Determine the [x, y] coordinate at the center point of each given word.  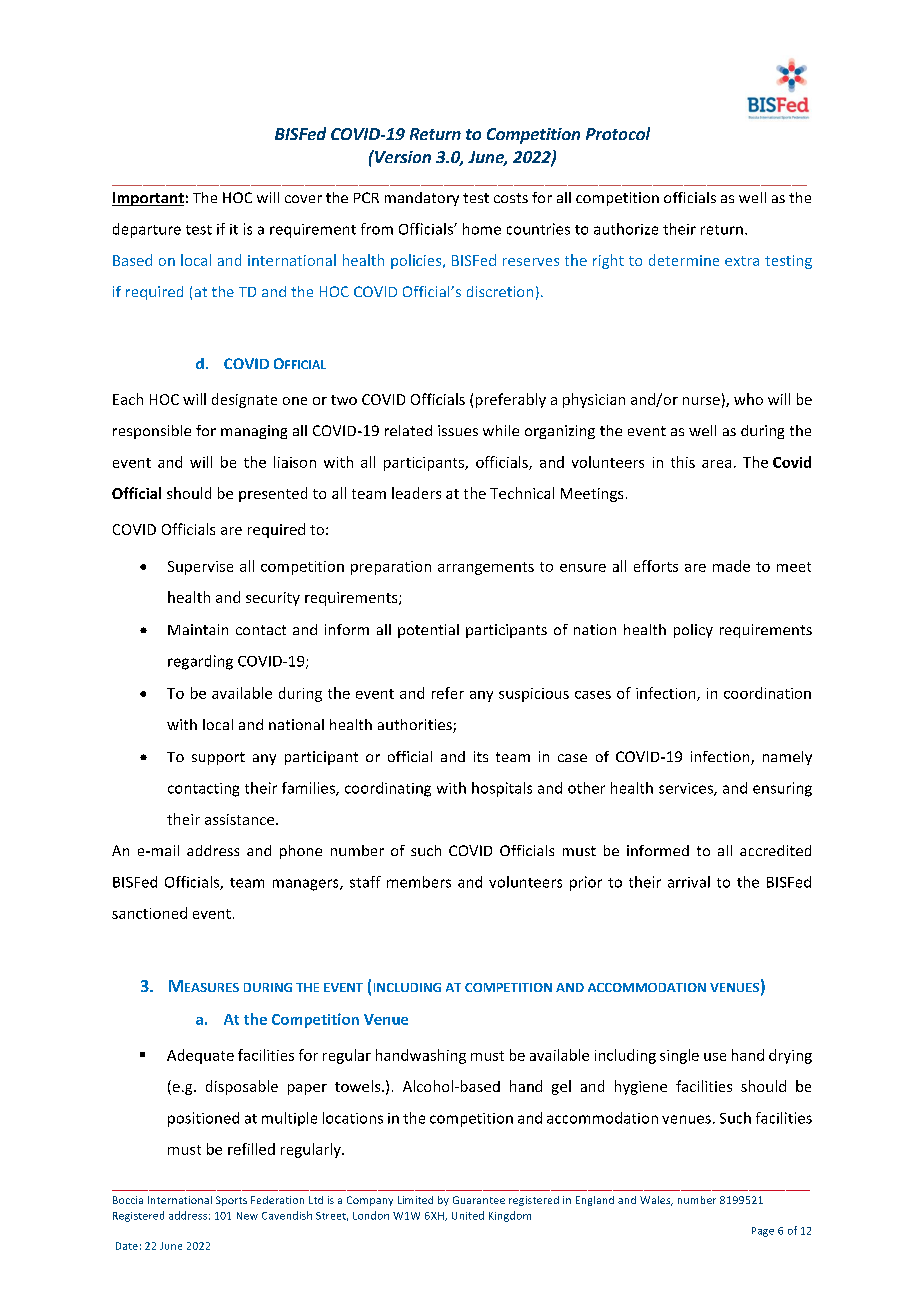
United [468, 1215]
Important [148, 199]
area [716, 464]
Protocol [618, 133]
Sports [231, 1201]
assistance [241, 819]
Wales [656, 1201]
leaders [416, 493]
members [419, 882]
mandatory [422, 199]
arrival [689, 882]
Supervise [200, 568]
